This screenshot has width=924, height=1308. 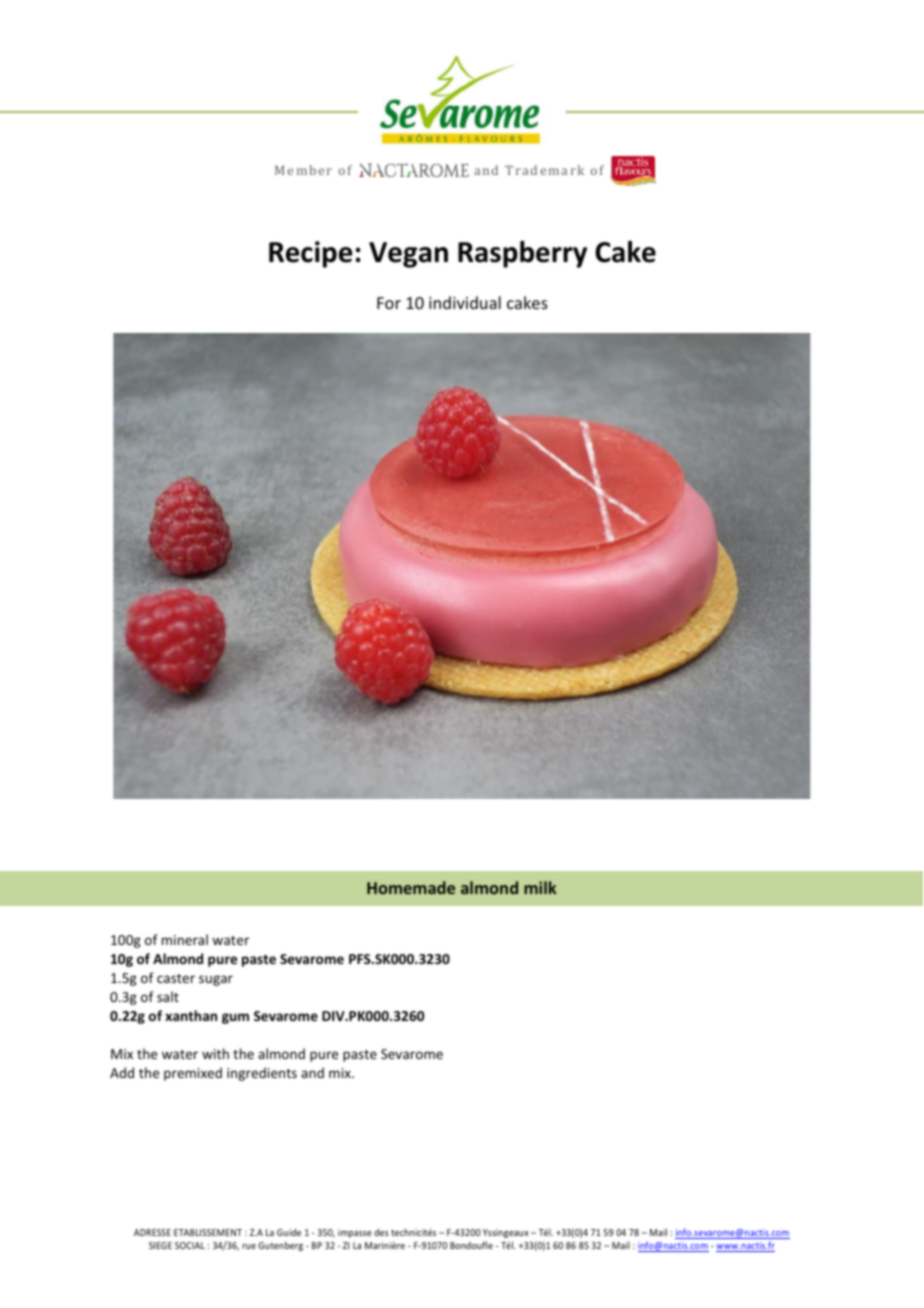 I want to click on ADRESSE, so click(x=152, y=1232).
